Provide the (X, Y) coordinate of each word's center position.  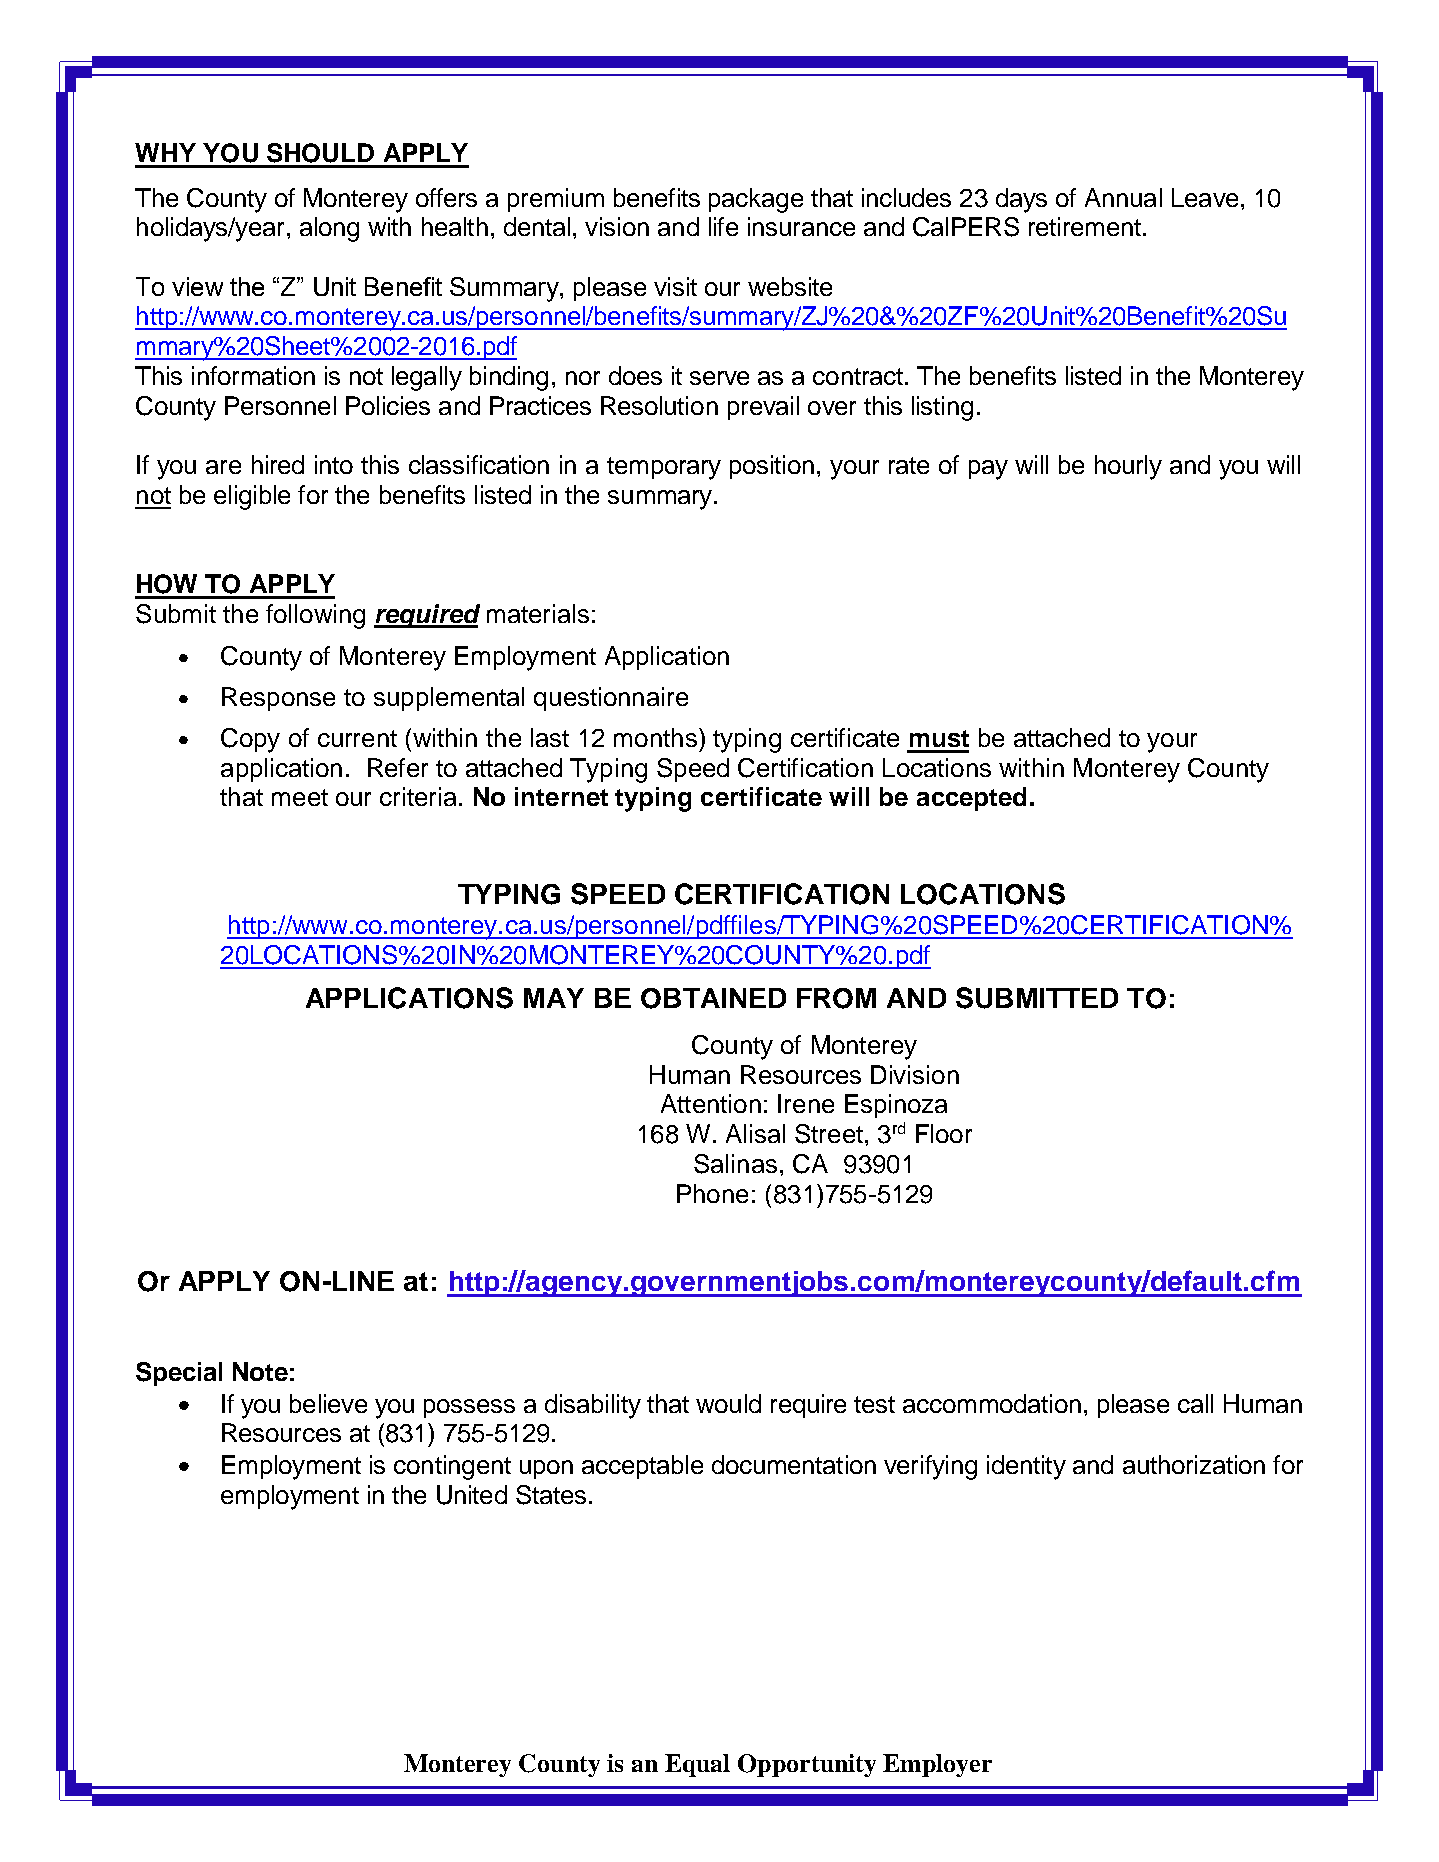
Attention (711, 1103)
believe (328, 1403)
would (728, 1403)
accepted (971, 799)
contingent (452, 1467)
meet (300, 797)
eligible (252, 497)
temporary (664, 468)
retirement (1085, 226)
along (329, 229)
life (723, 226)
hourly (1128, 467)
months (655, 737)
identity (1026, 1467)
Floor (944, 1133)
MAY (554, 998)
